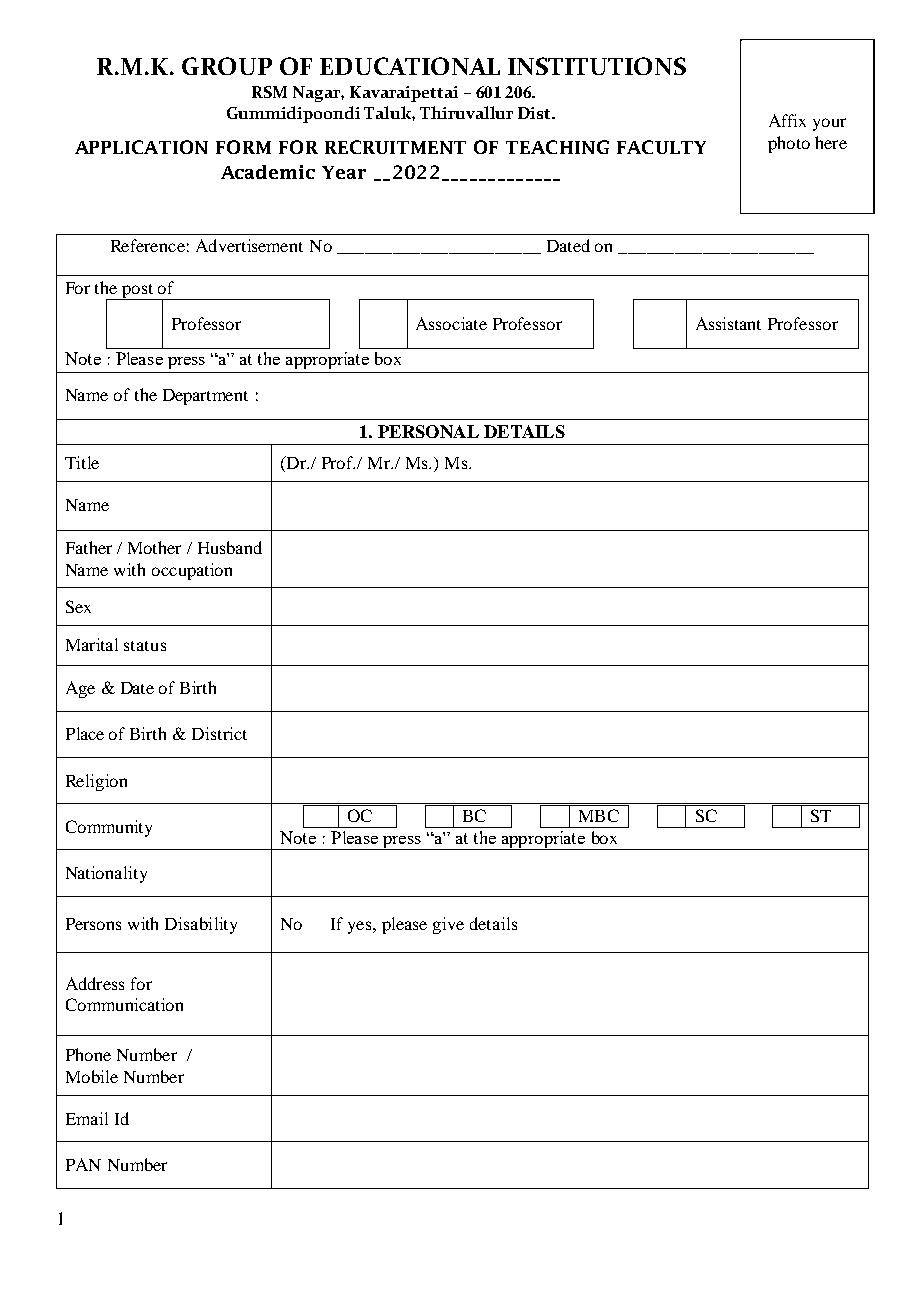 The image size is (924, 1307). I want to click on Email, so click(87, 1118).
